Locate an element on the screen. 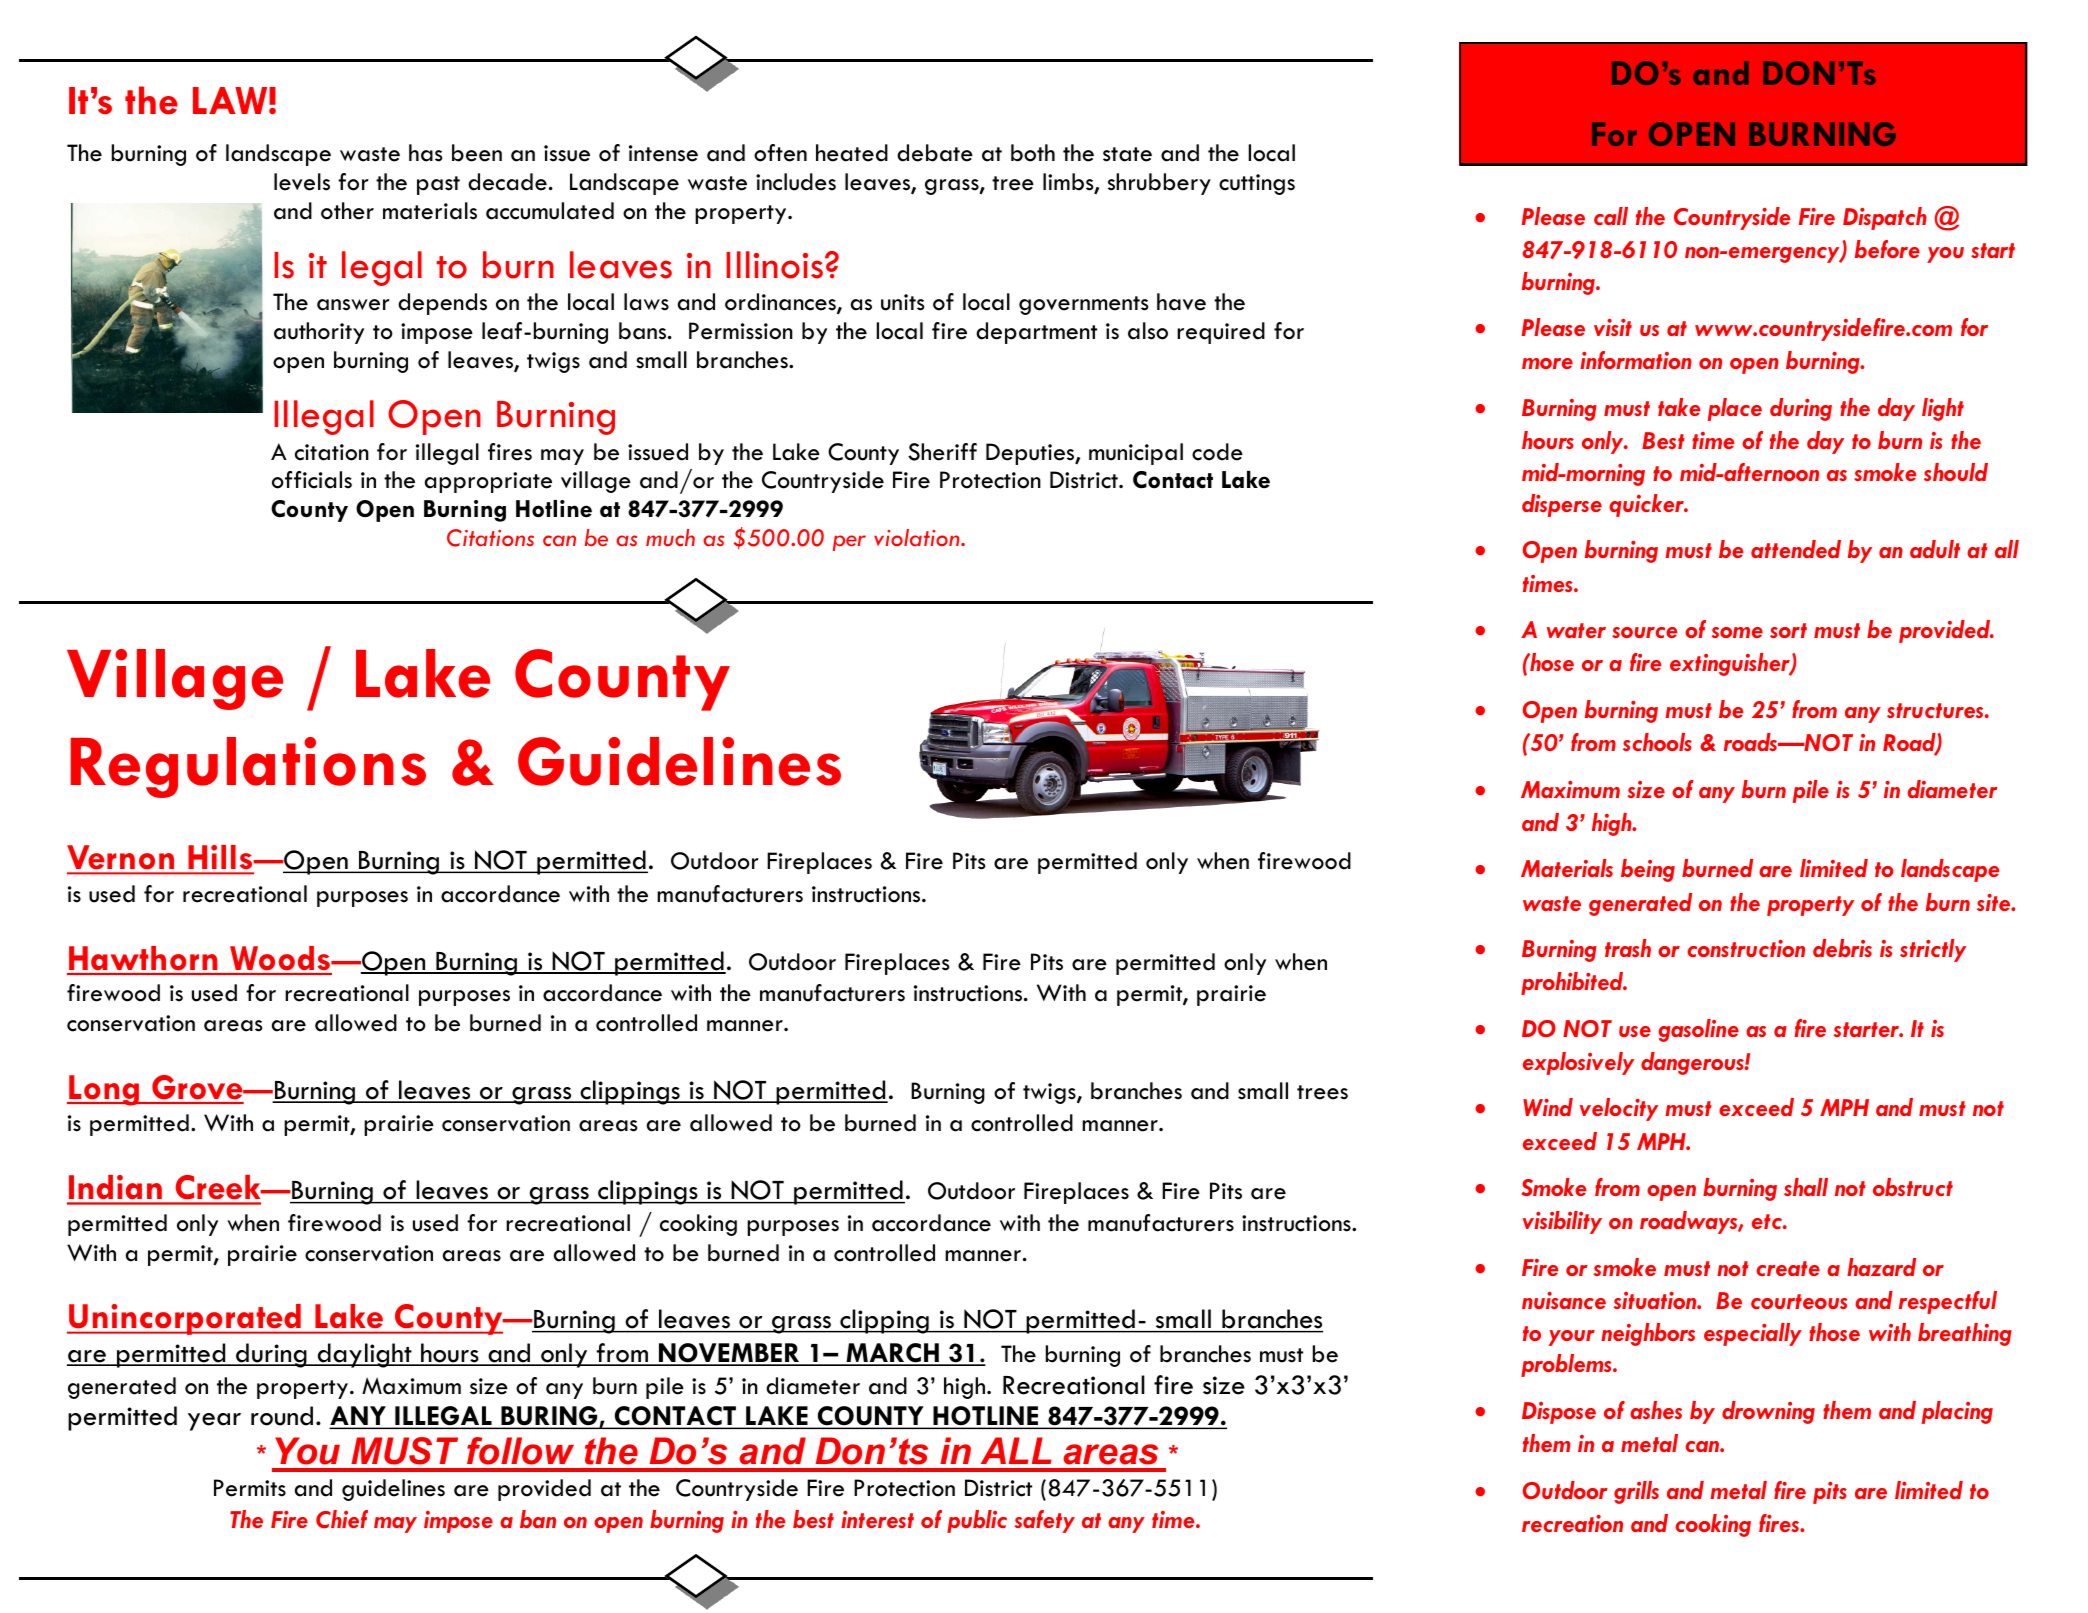 This screenshot has width=2088, height=1613. safety is located at coordinates (1045, 1521).
